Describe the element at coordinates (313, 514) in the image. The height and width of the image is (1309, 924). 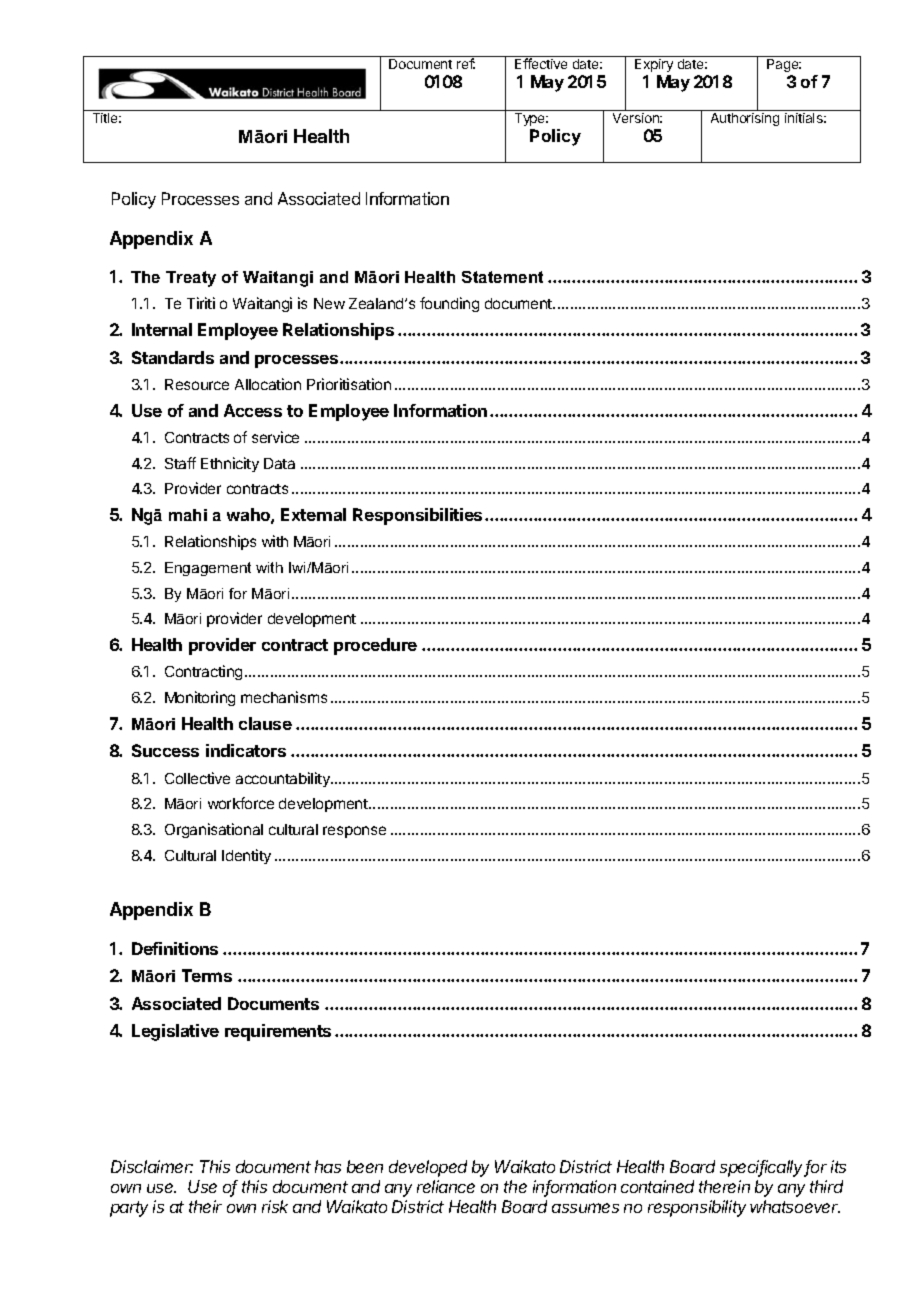
I see `External` at that location.
